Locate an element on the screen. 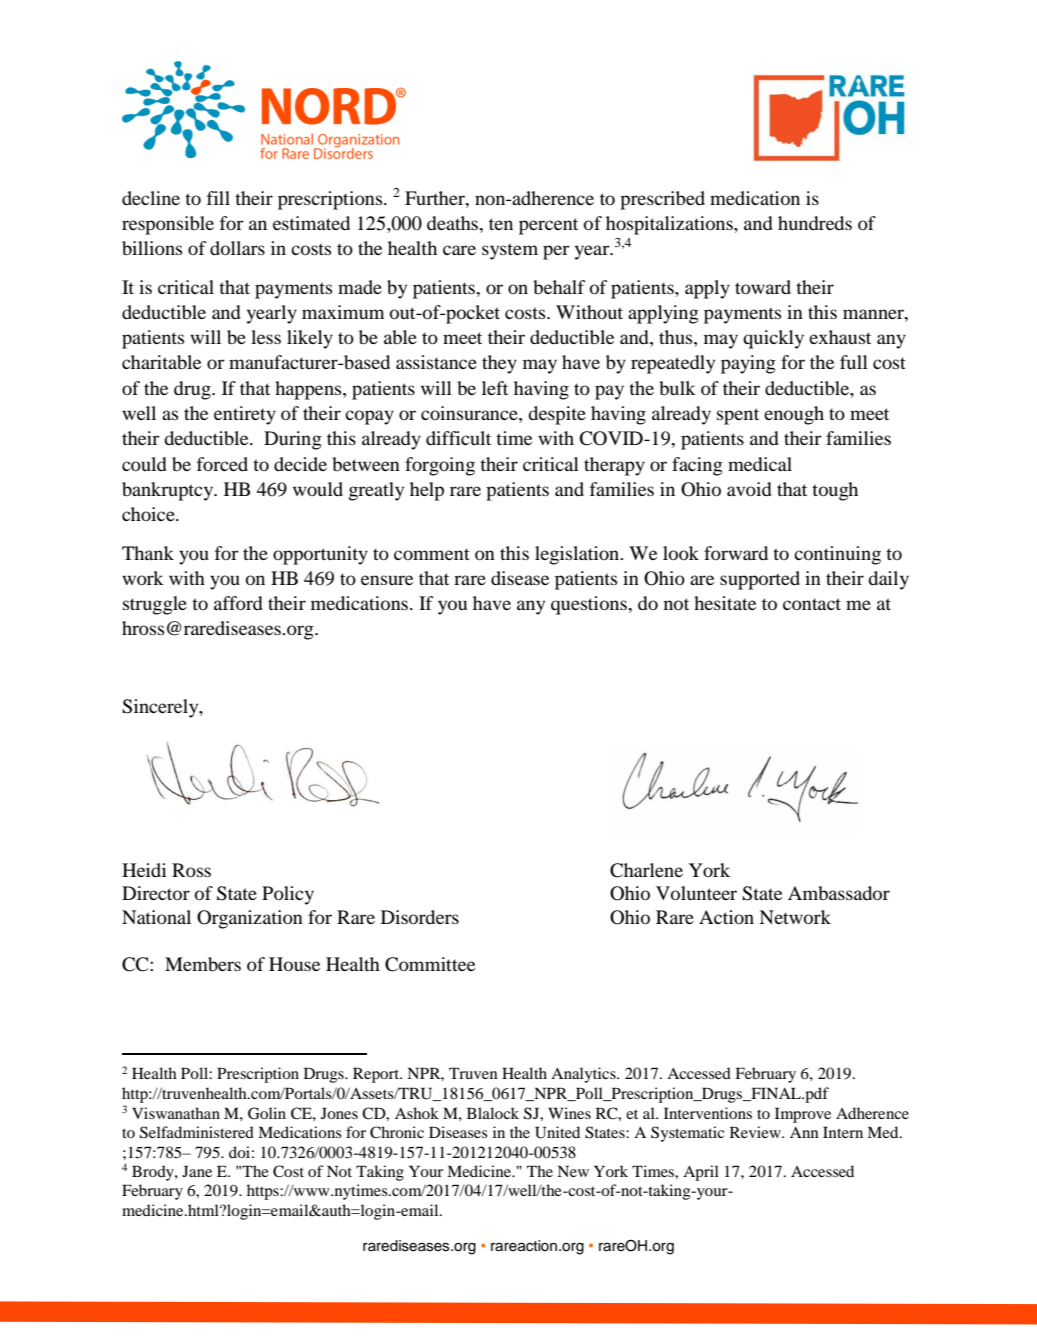 This screenshot has height=1342, width=1037. Heidi is located at coordinates (144, 870).
